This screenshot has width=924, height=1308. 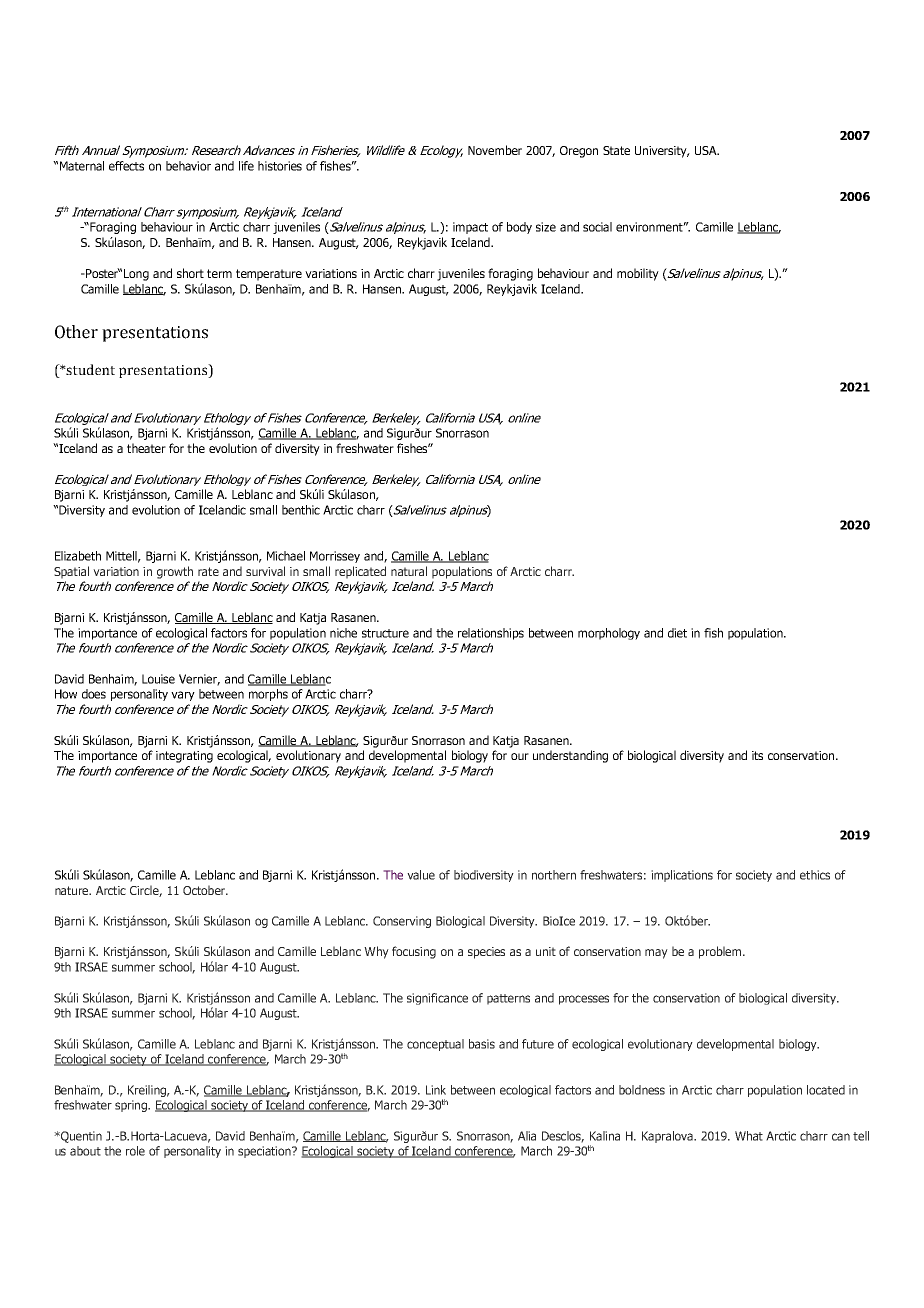 I want to click on its, so click(x=757, y=755).
